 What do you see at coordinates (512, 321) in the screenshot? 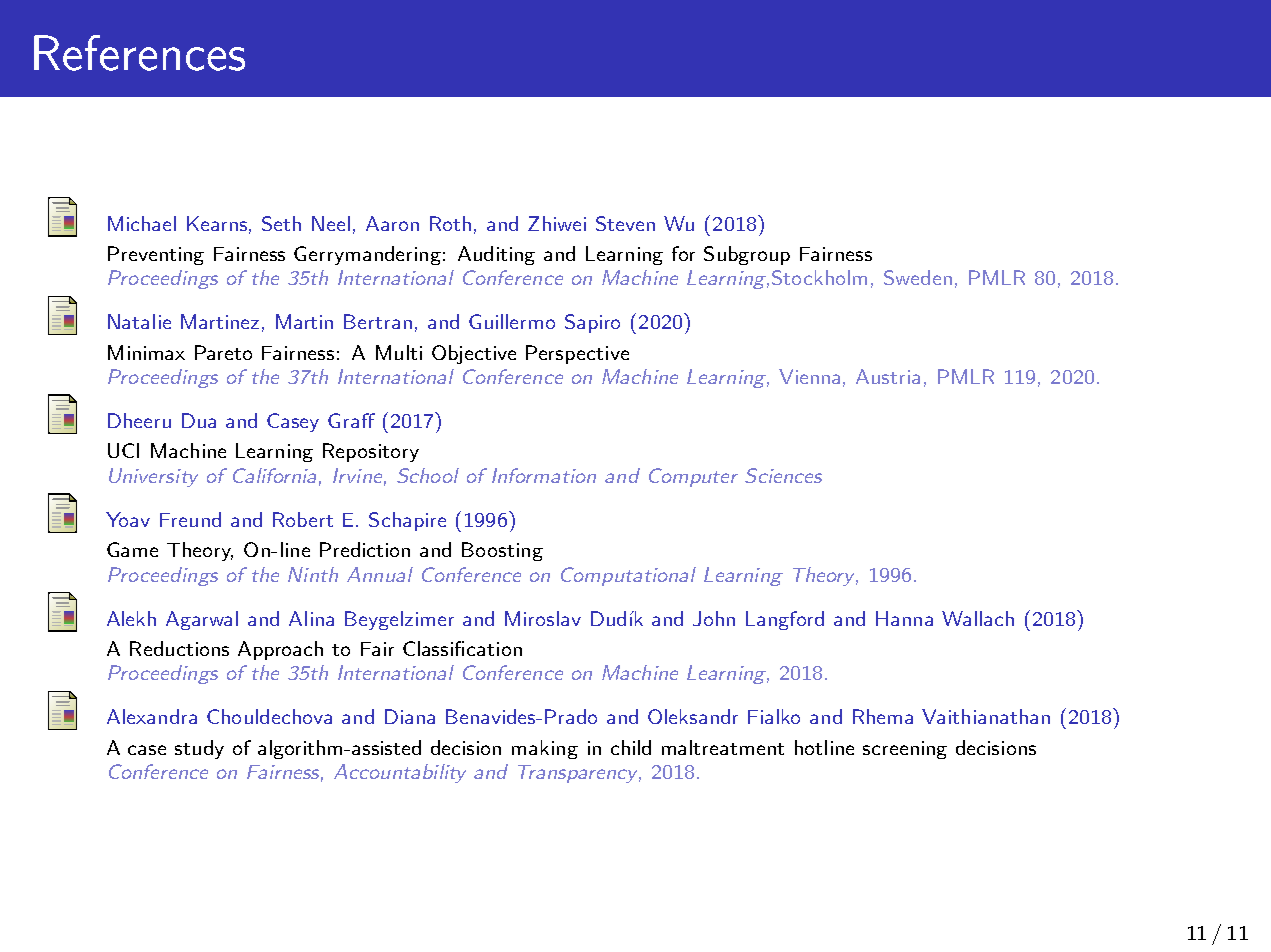
I see `Guillermo` at bounding box center [512, 321].
